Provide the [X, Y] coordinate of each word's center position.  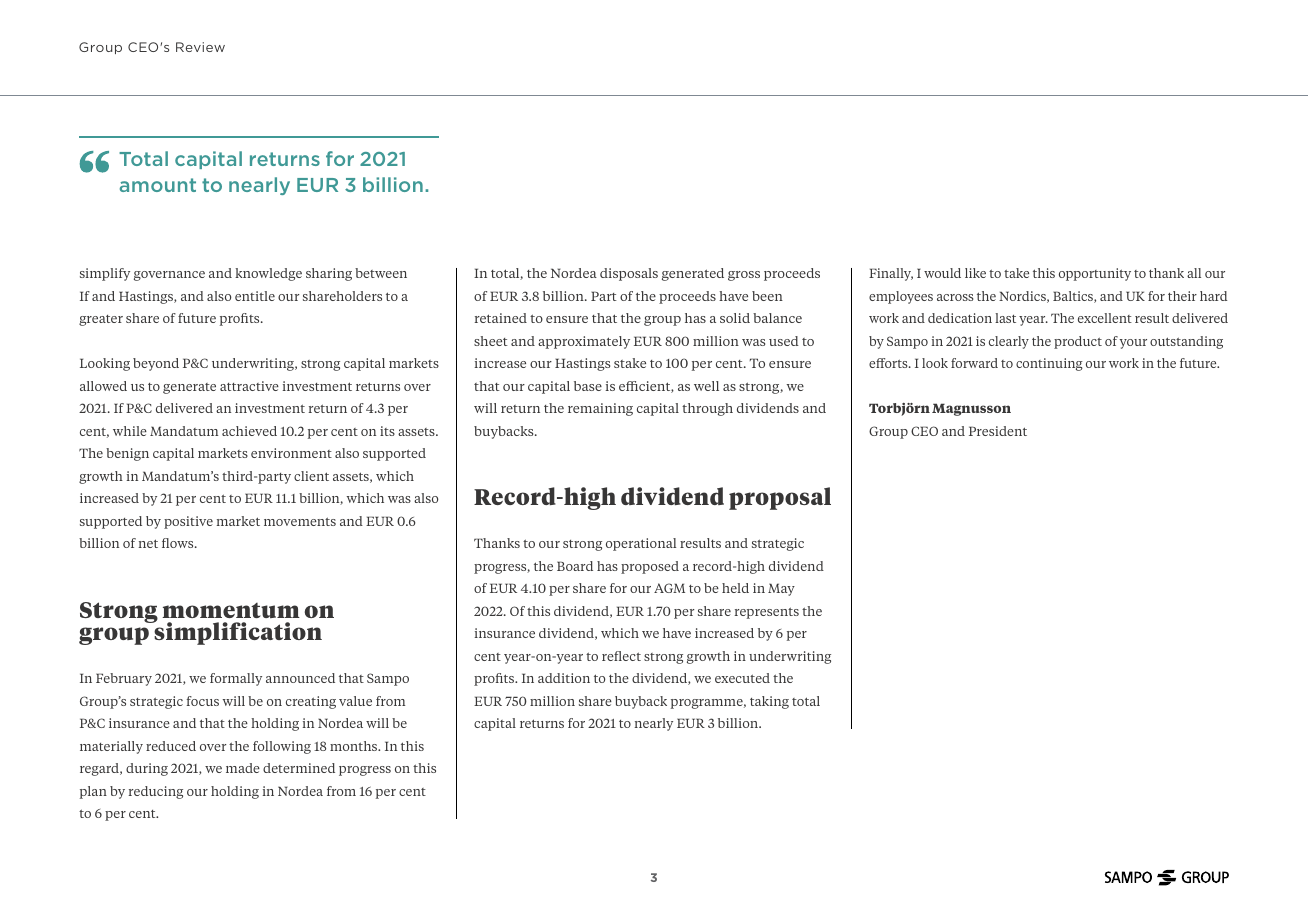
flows [179, 543]
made [243, 768]
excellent [1105, 318]
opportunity [1095, 274]
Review [200, 47]
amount [158, 185]
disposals [629, 274]
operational [641, 544]
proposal [780, 498]
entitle [255, 296]
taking [769, 702]
